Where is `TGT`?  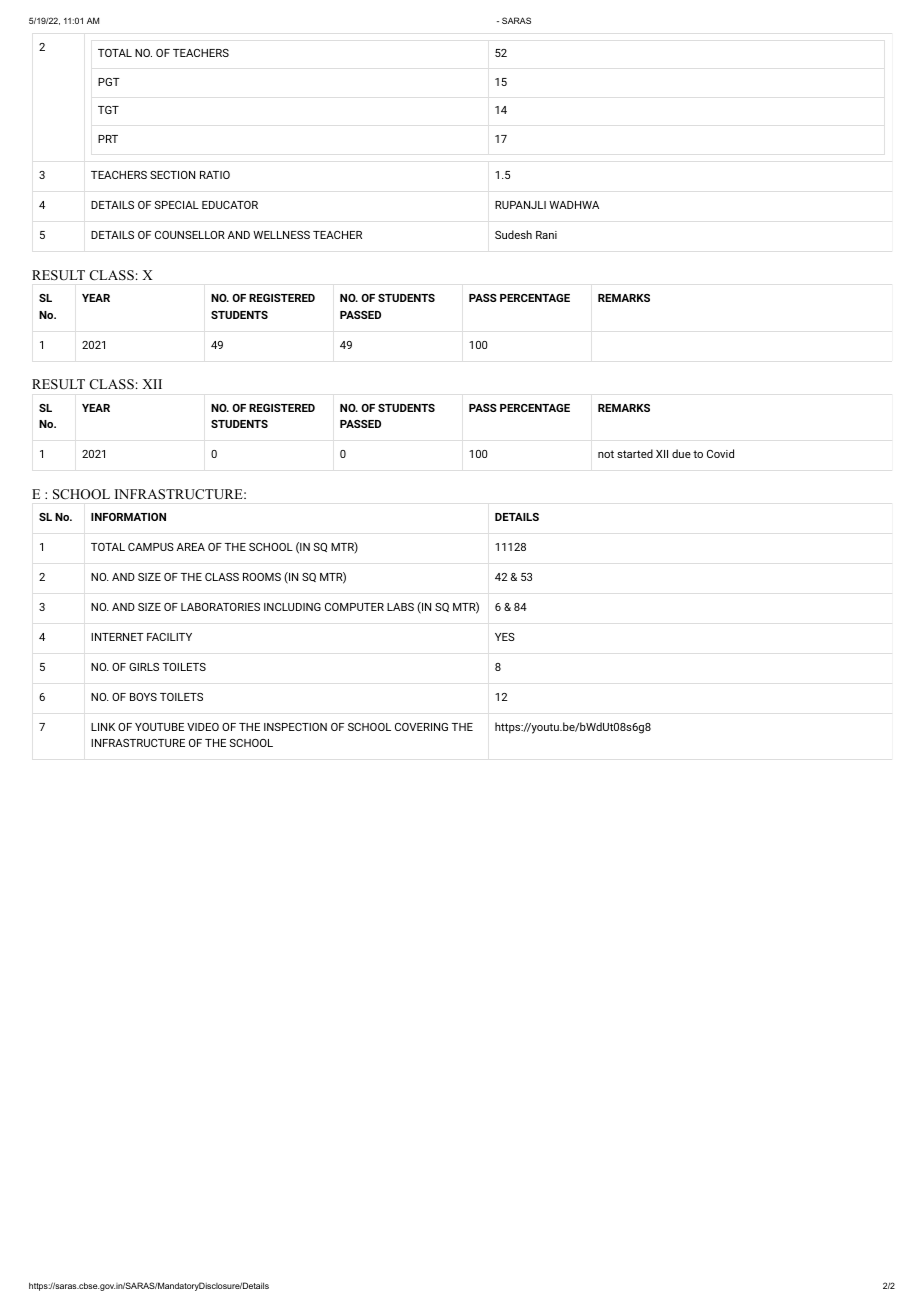 TGT is located at coordinates (108, 110).
